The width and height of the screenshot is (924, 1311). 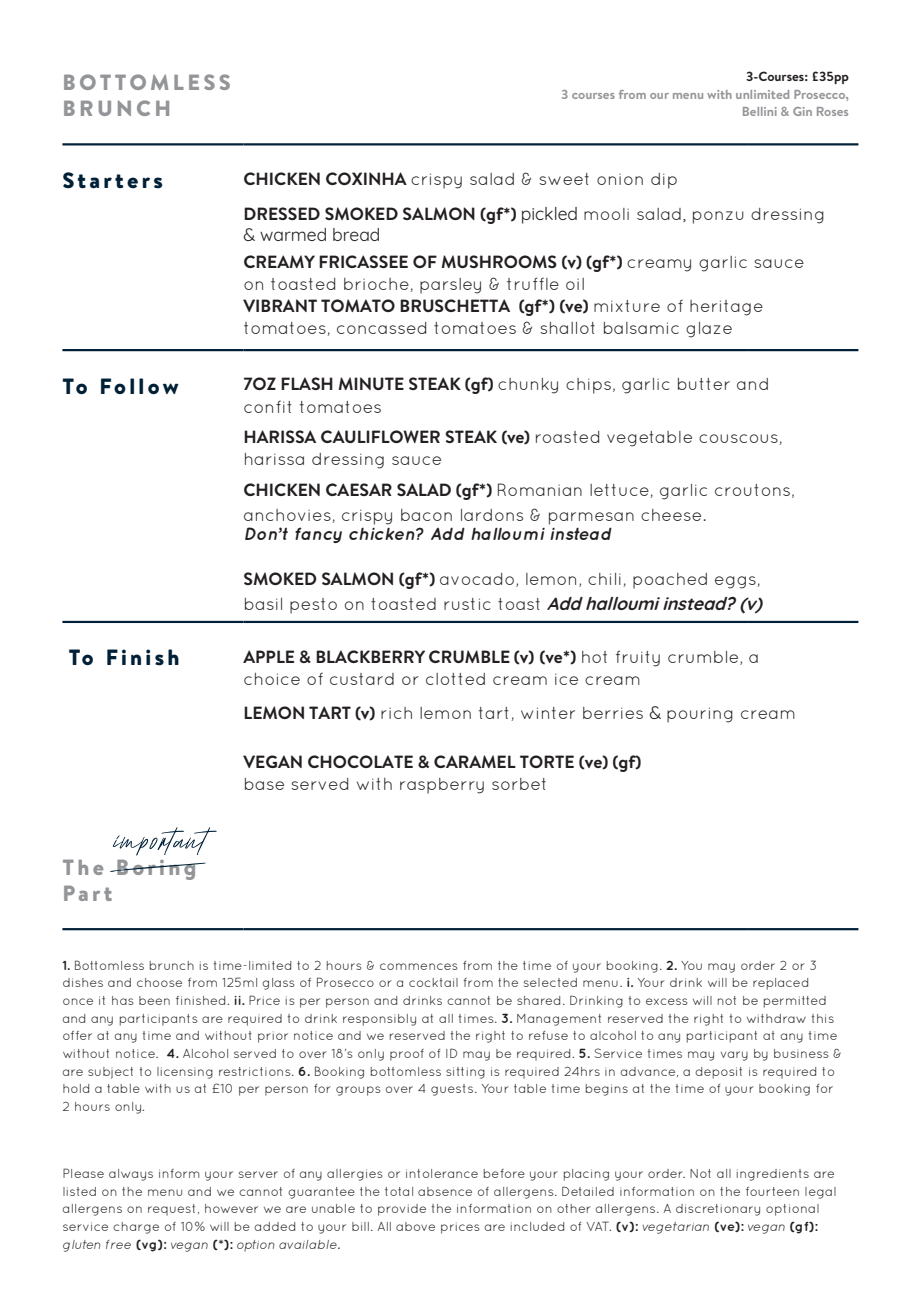 I want to click on absence, so click(x=445, y=1191).
